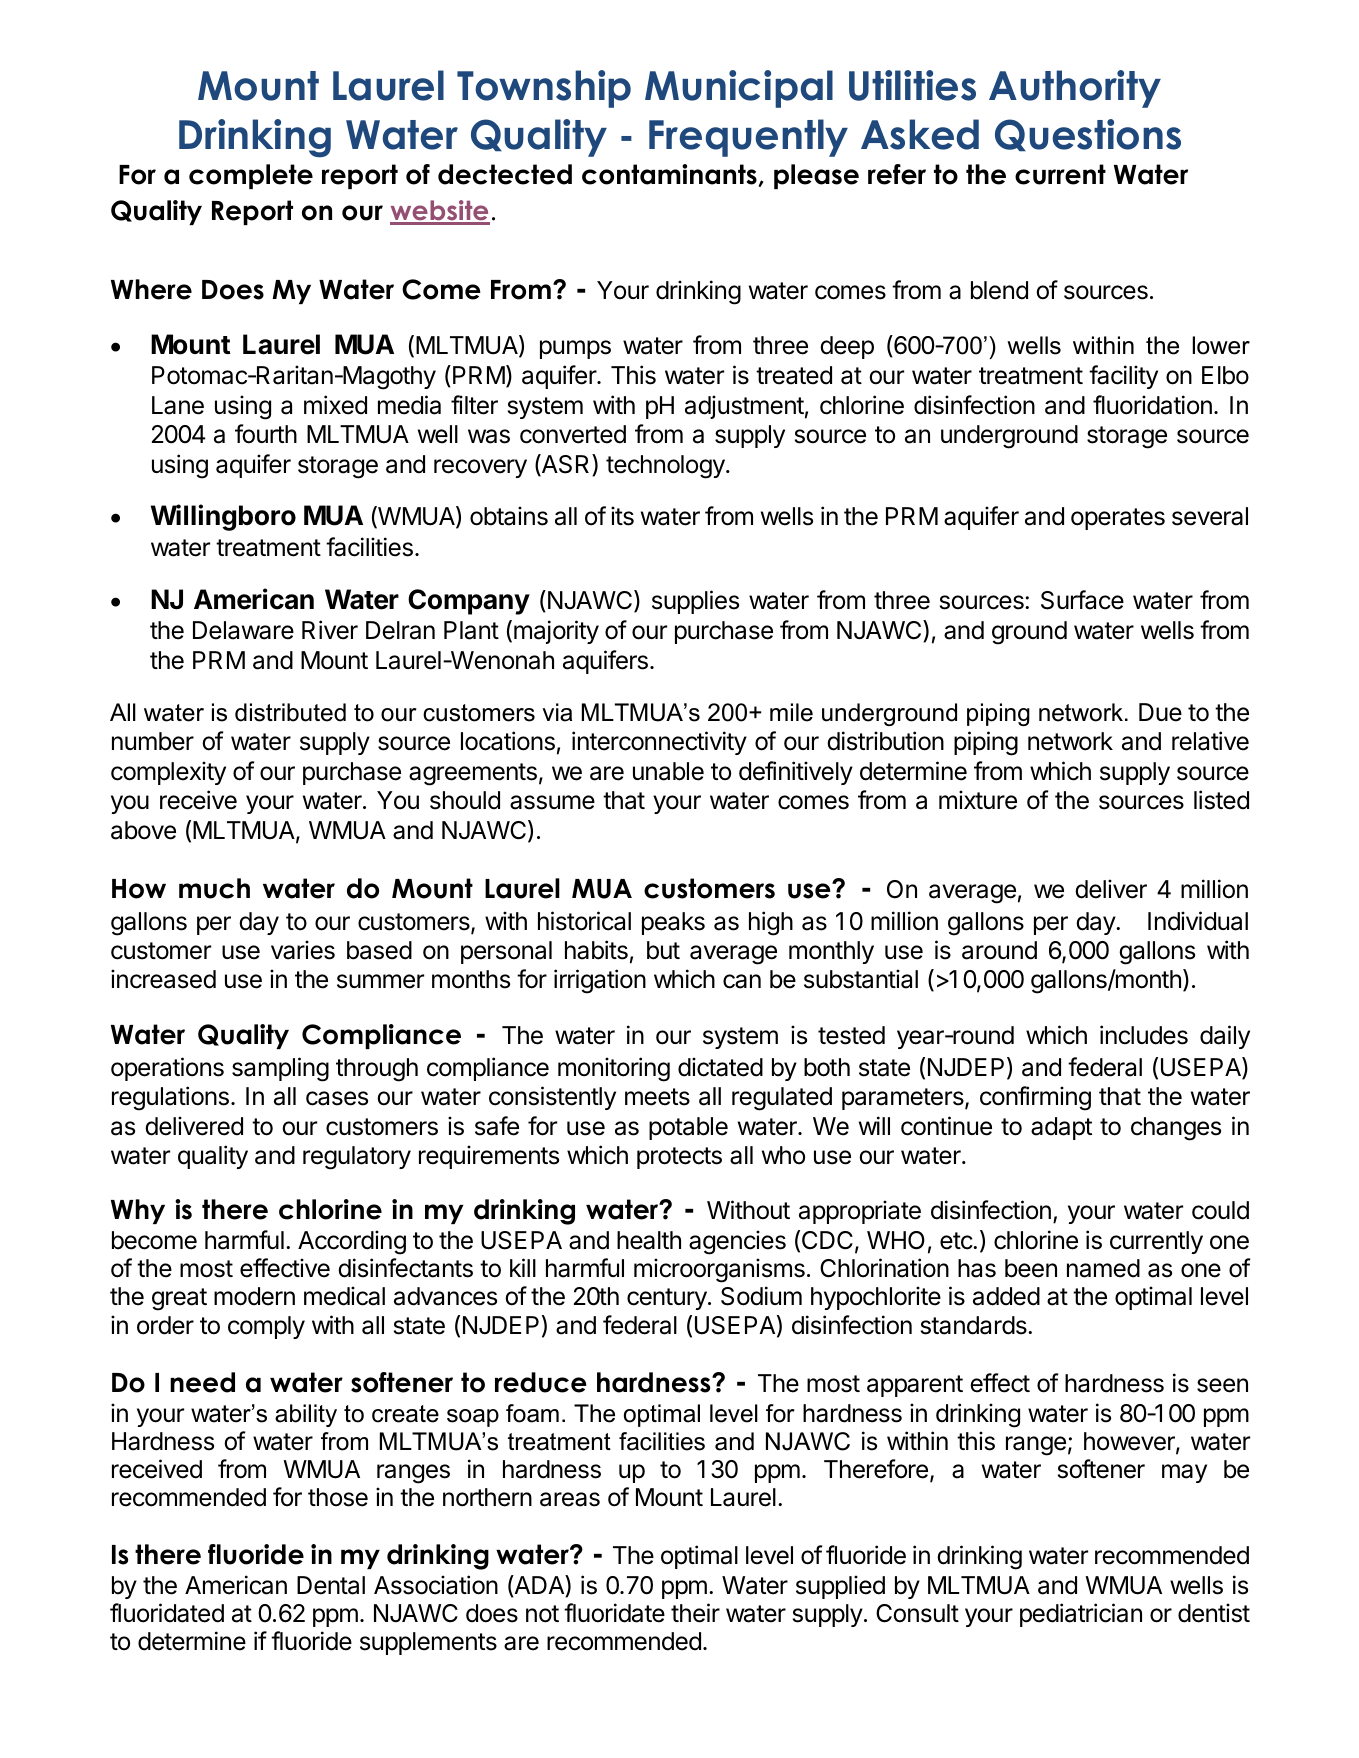 The image size is (1359, 1758). What do you see at coordinates (659, 743) in the screenshot?
I see `interconnectivity` at bounding box center [659, 743].
